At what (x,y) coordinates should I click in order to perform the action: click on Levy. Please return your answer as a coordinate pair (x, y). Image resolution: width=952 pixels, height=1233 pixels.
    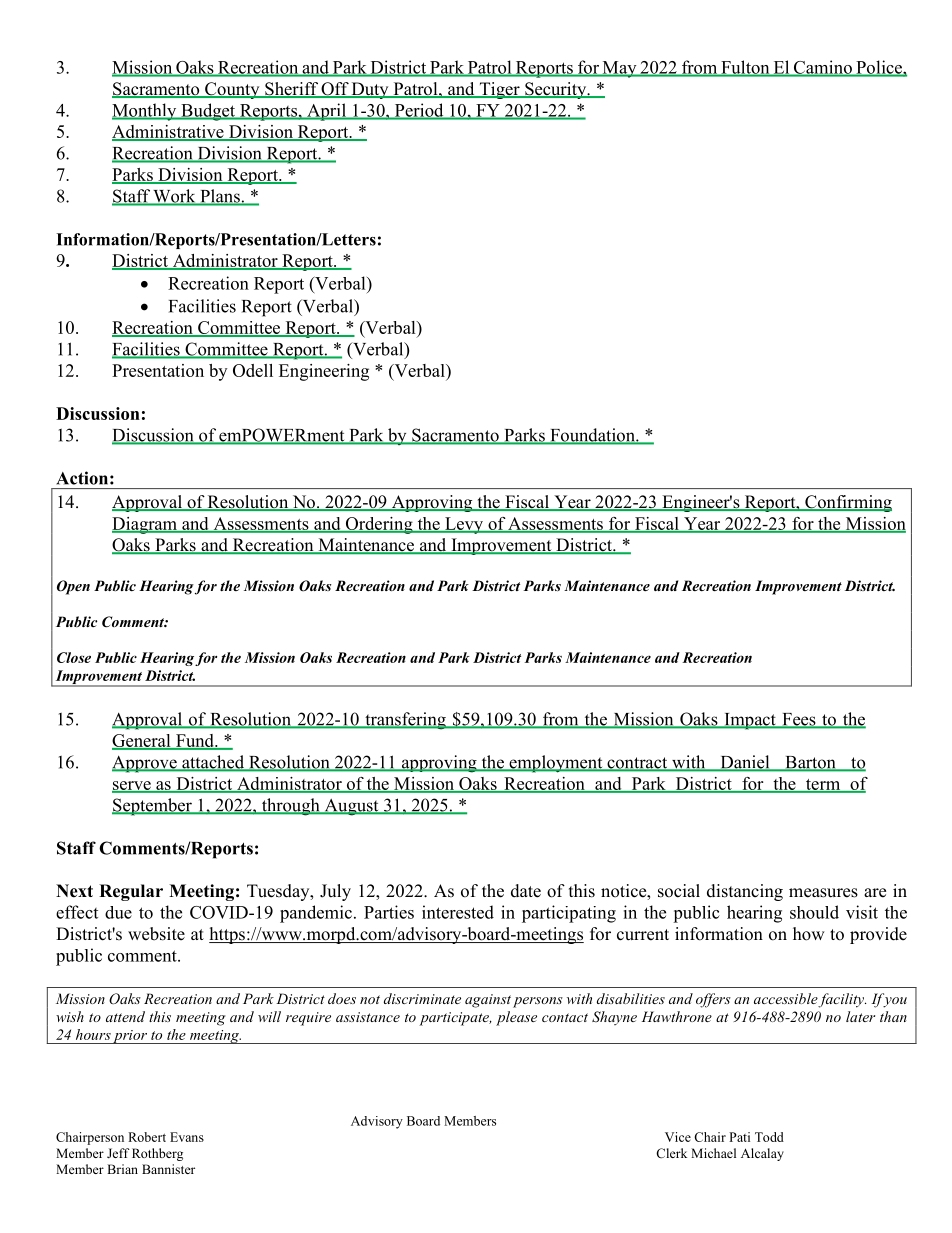
    Looking at the image, I should click on (464, 525).
